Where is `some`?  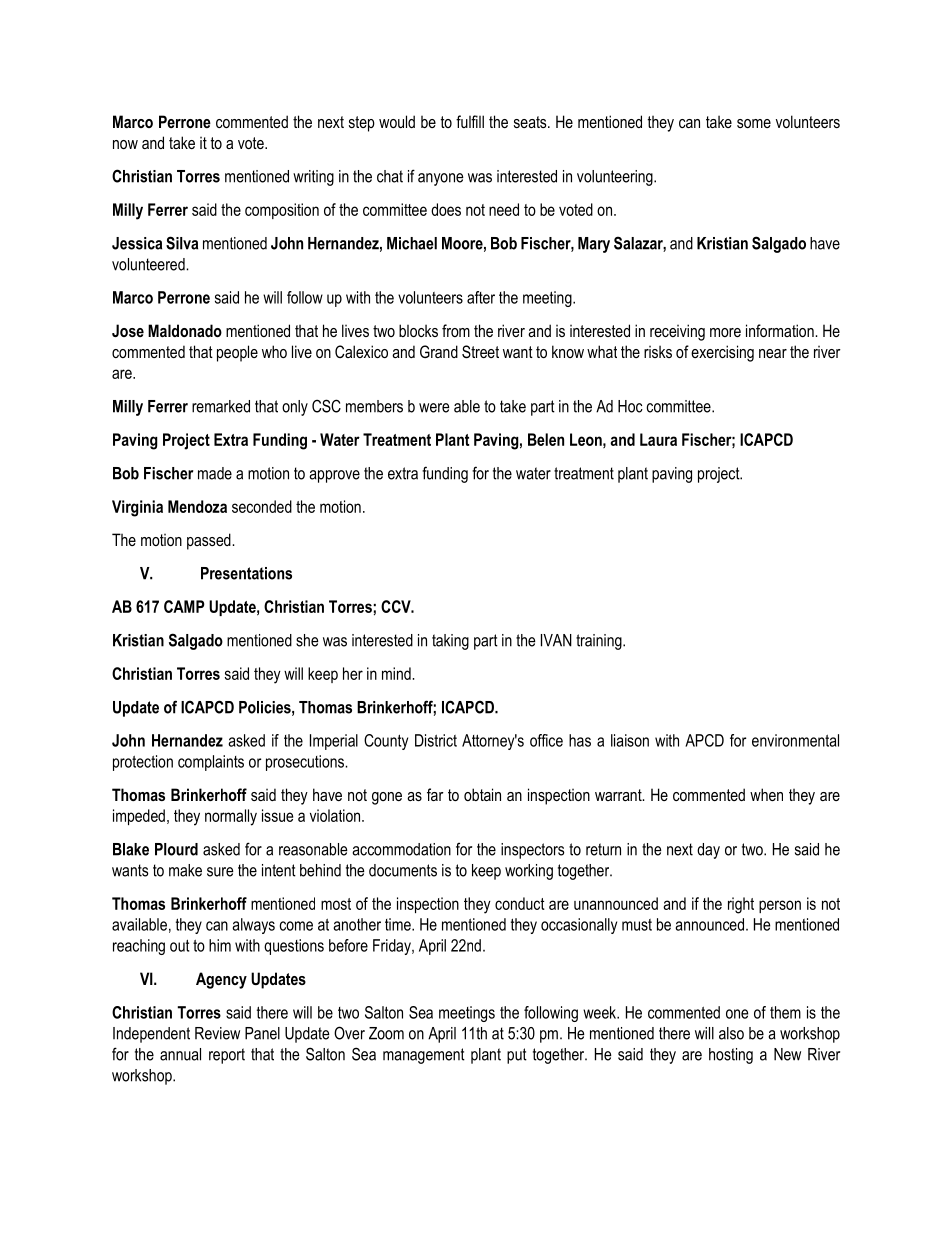
some is located at coordinates (754, 123).
